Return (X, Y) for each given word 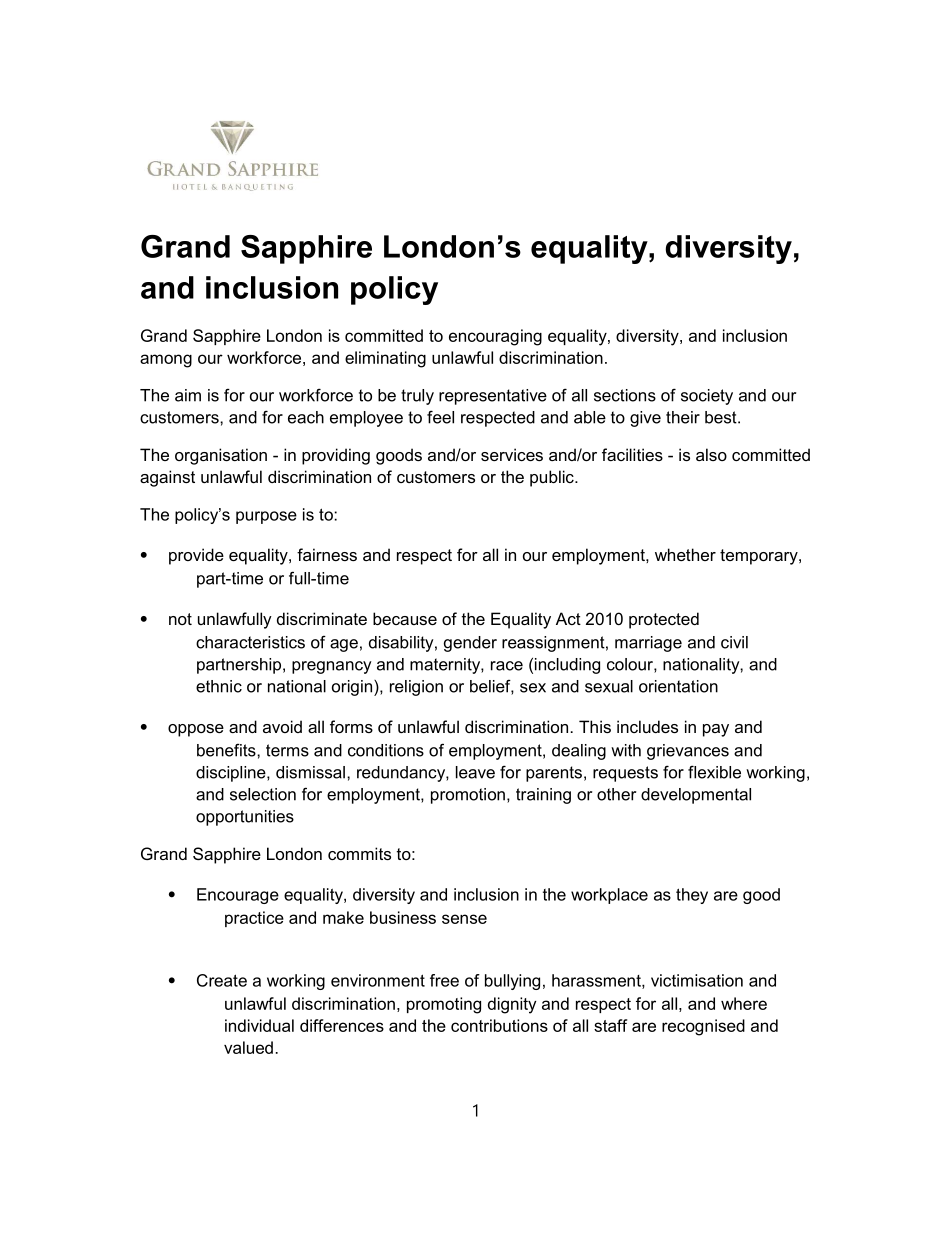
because (405, 618)
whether (685, 554)
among (166, 361)
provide (196, 556)
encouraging (495, 337)
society (707, 397)
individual (259, 1025)
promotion (468, 796)
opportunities (245, 818)
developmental (696, 796)
